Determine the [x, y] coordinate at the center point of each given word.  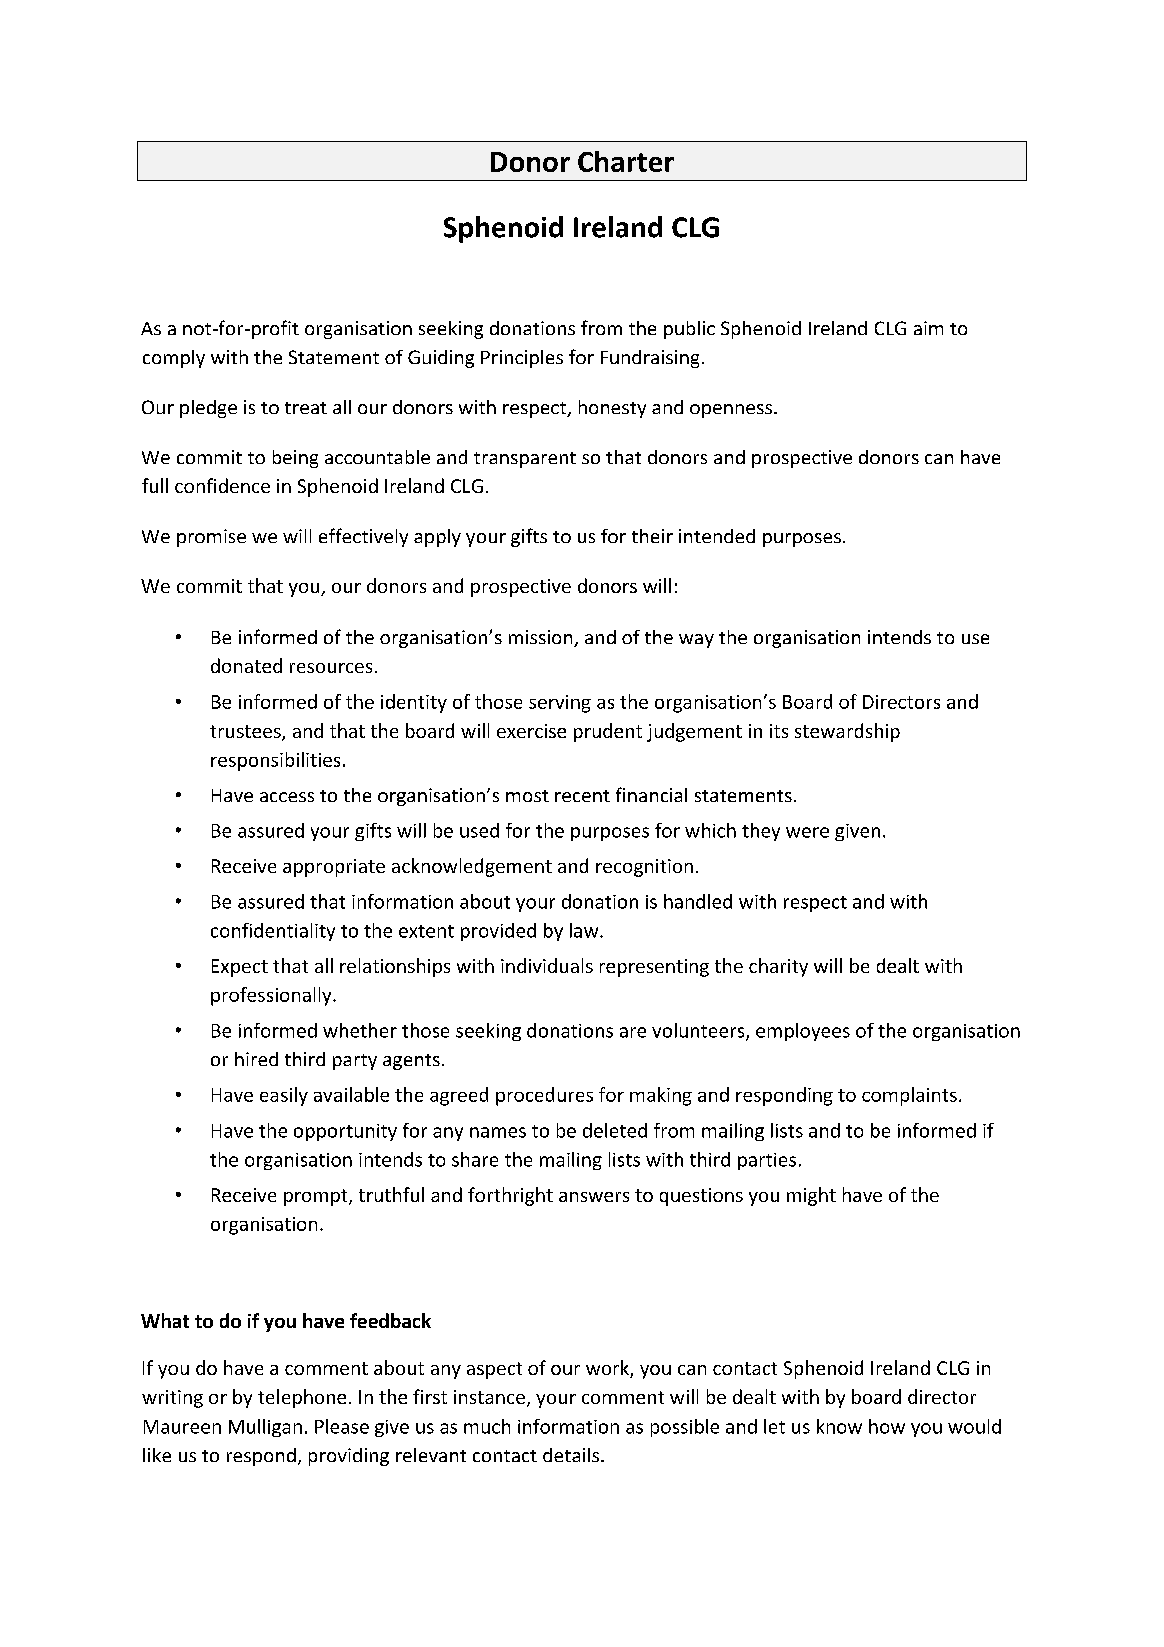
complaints [909, 1096]
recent [582, 796]
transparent [525, 460]
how [887, 1426]
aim [928, 328]
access [287, 797]
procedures [544, 1096]
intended [717, 536]
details [571, 1455]
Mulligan [265, 1428]
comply [174, 359]
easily [284, 1096]
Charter [626, 161]
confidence [222, 485]
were [807, 832]
